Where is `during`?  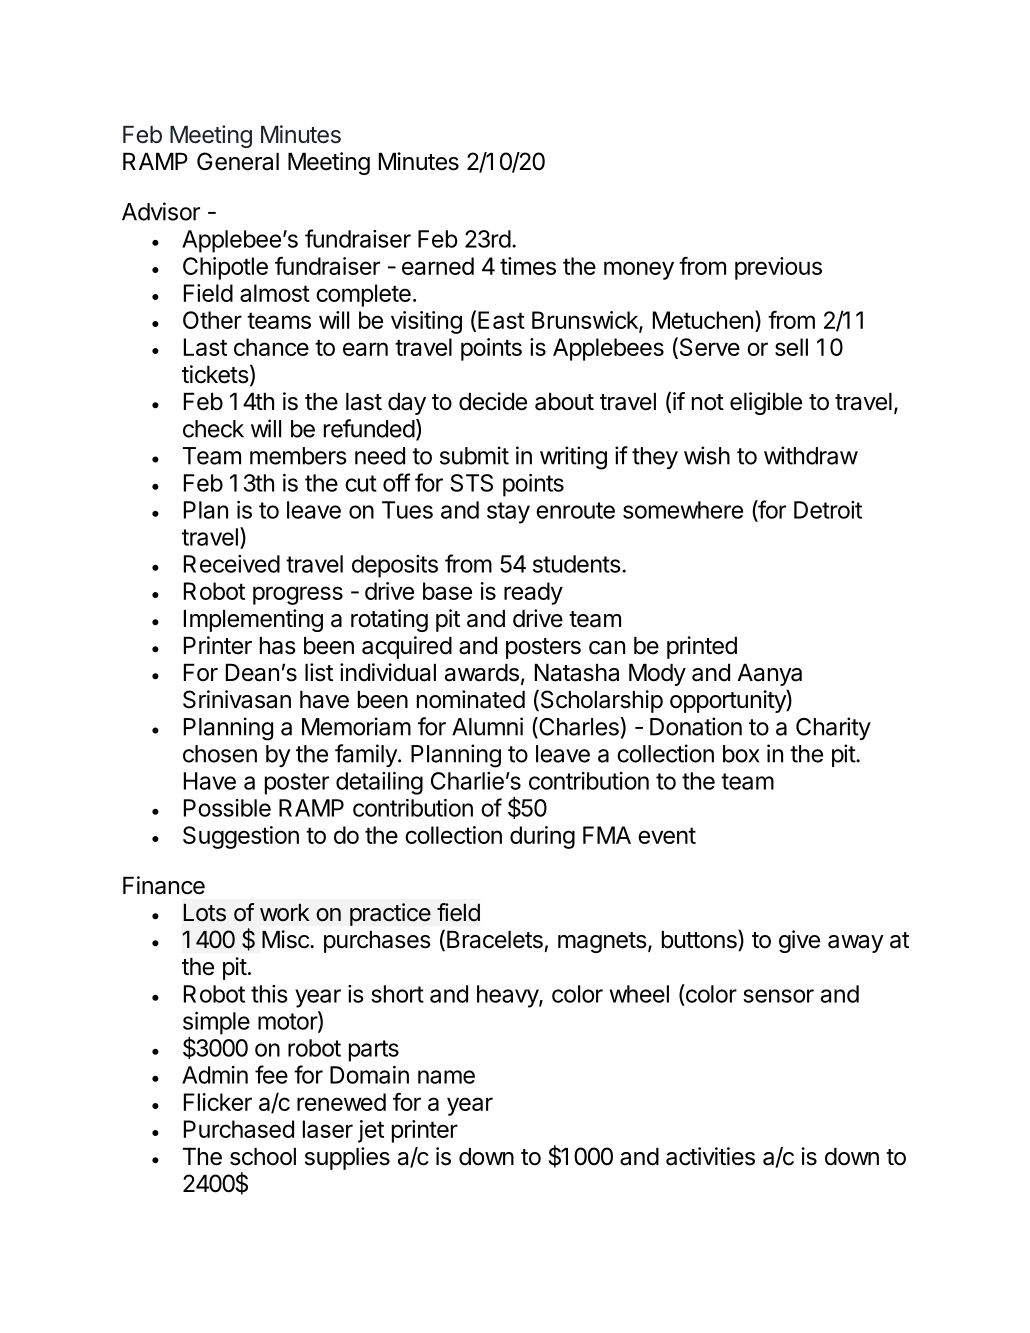 during is located at coordinates (542, 837).
